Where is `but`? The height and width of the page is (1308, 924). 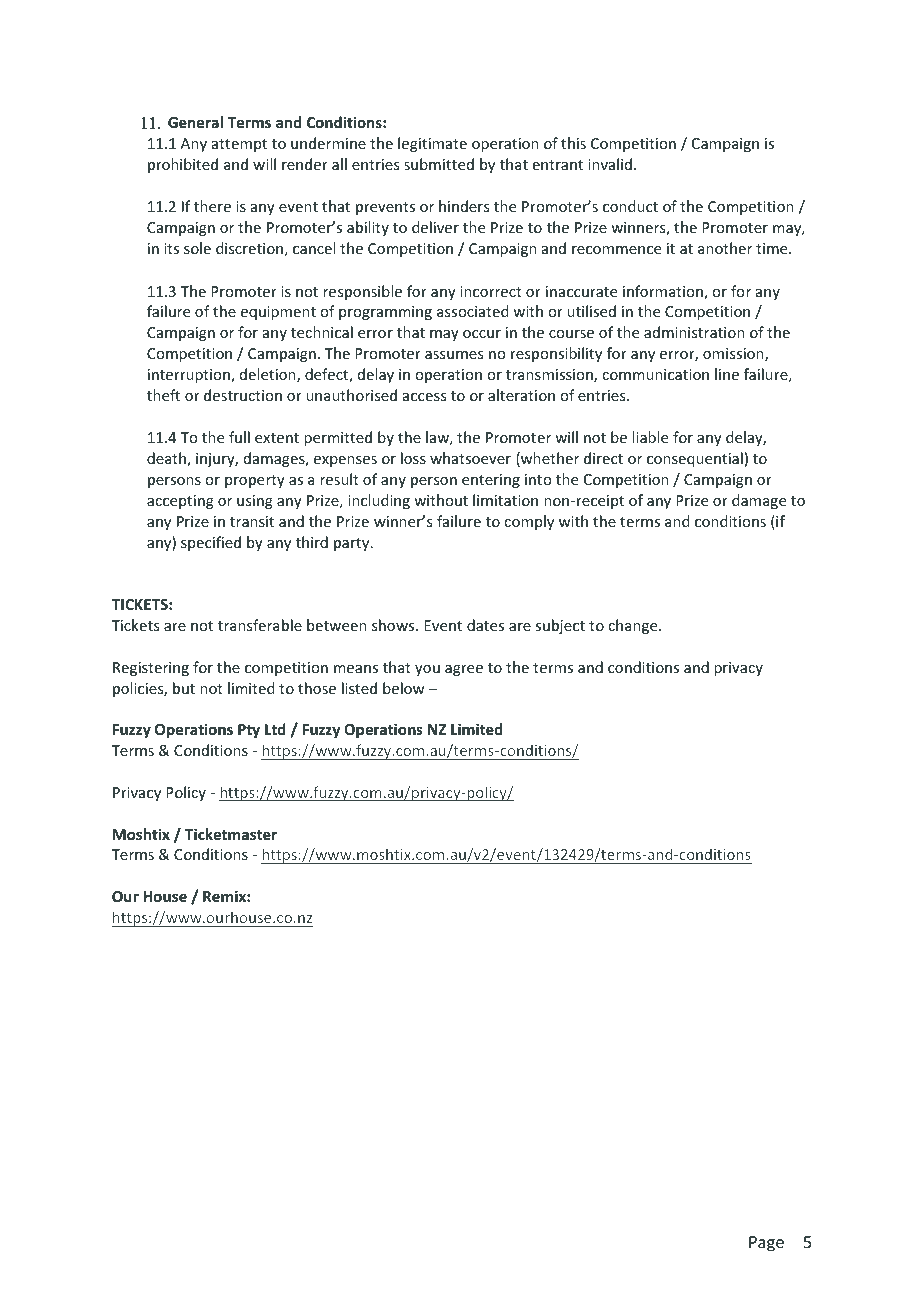
but is located at coordinates (184, 688).
